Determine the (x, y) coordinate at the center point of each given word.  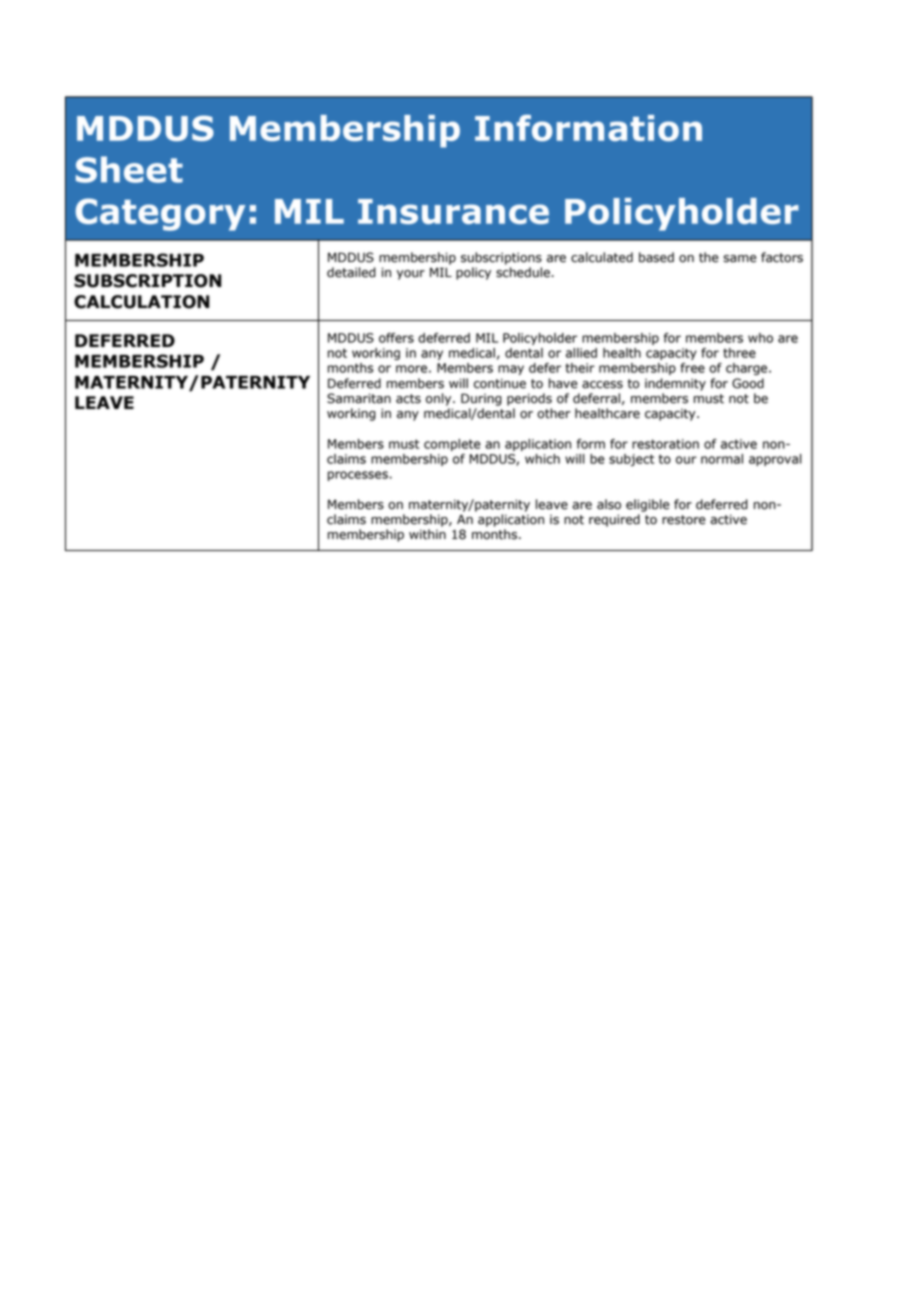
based (656, 257)
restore (684, 520)
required (614, 520)
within (427, 534)
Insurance (453, 211)
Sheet (129, 169)
